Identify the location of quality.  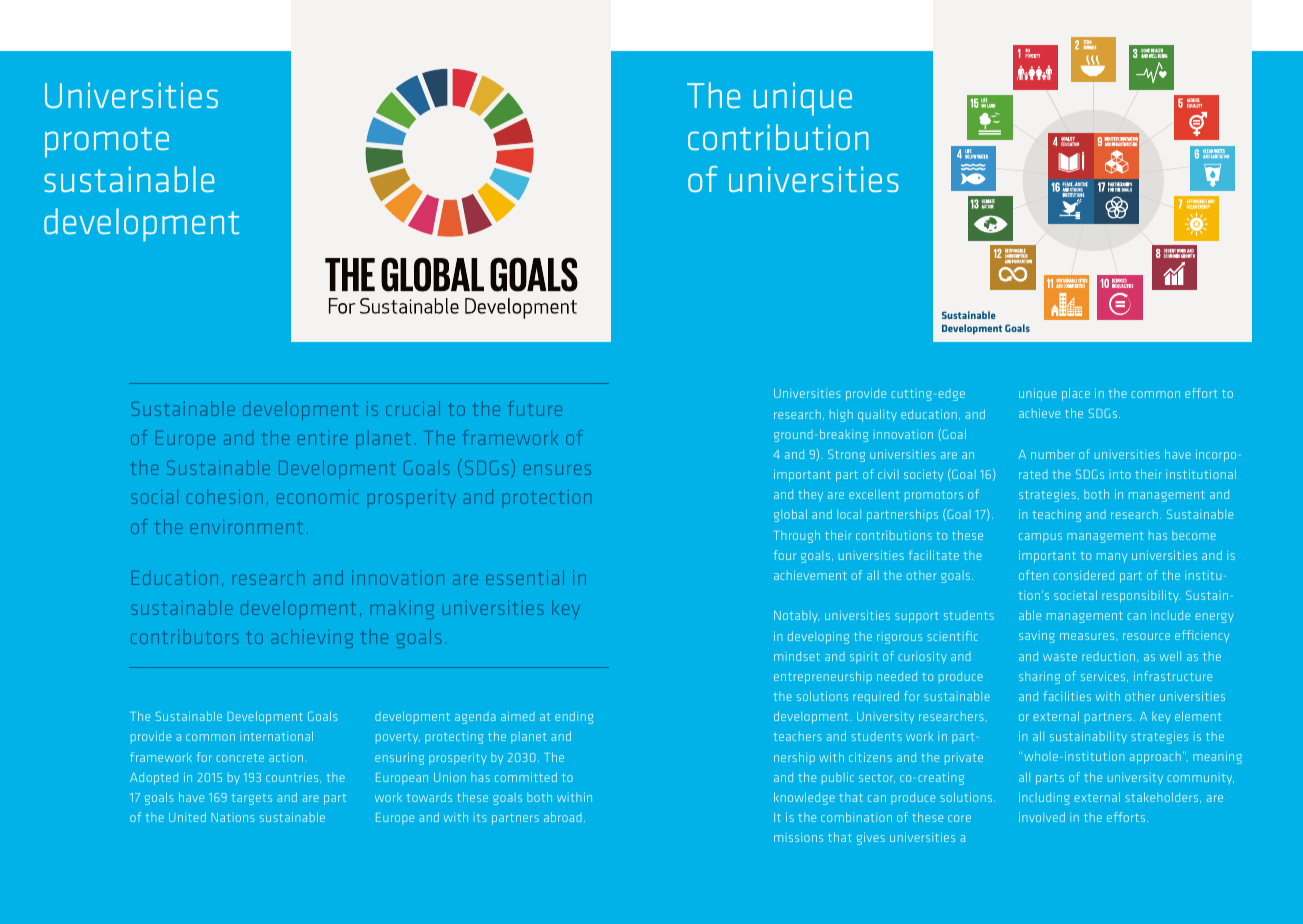
(877, 415).
